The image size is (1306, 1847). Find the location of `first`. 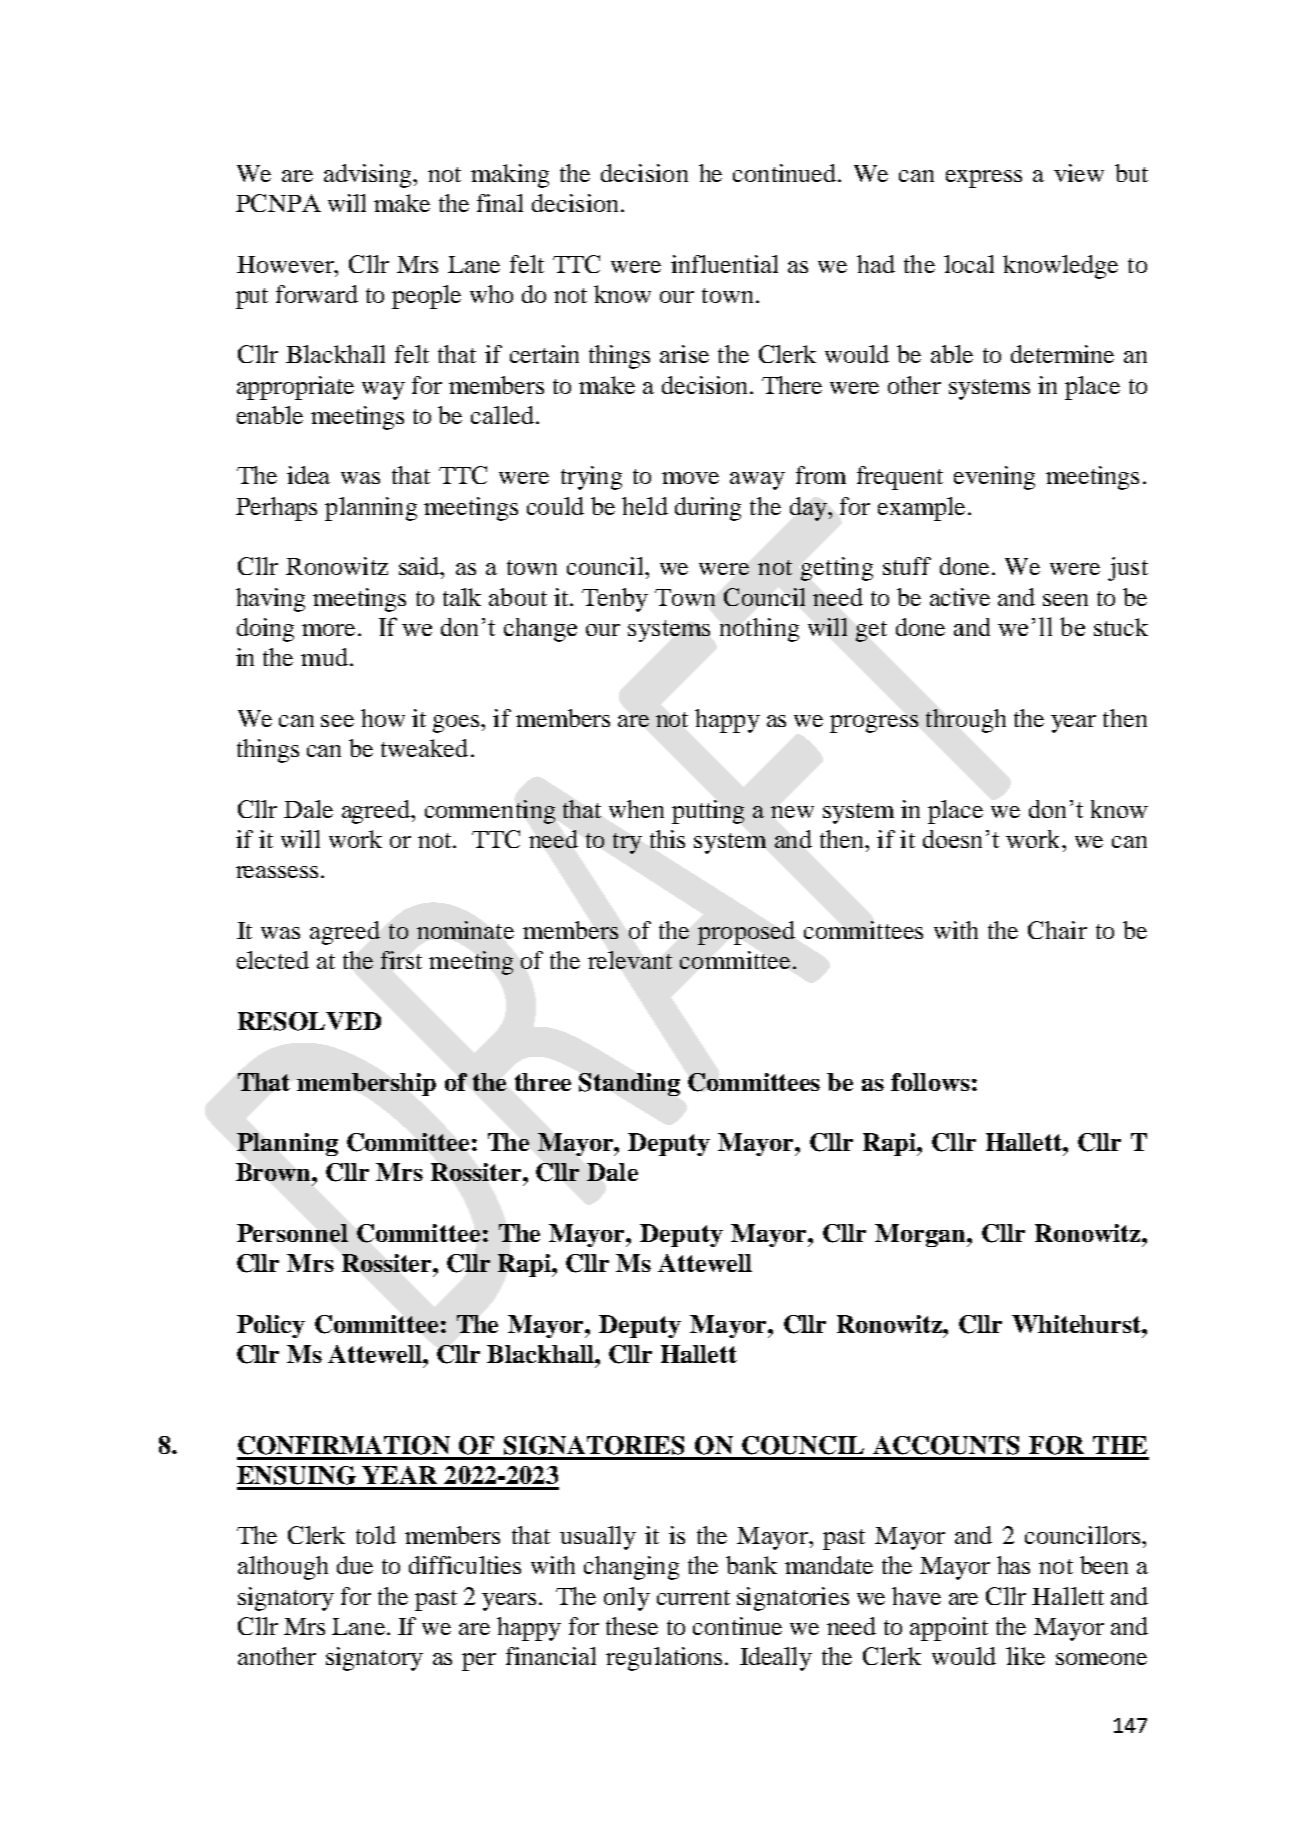

first is located at coordinates (401, 960).
